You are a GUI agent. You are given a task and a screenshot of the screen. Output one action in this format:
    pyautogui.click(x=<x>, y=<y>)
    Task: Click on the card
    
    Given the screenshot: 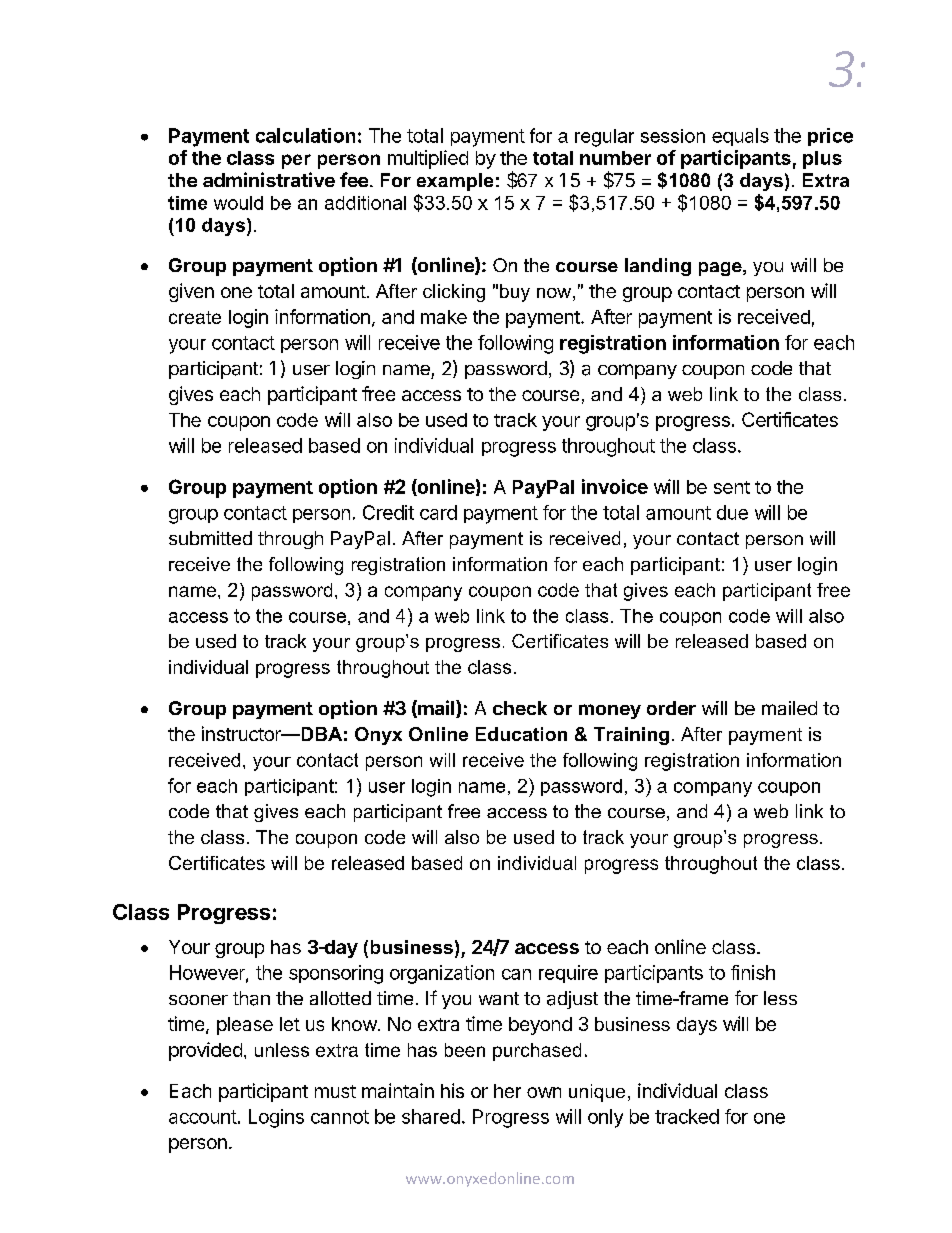 What is the action you would take?
    pyautogui.click(x=438, y=512)
